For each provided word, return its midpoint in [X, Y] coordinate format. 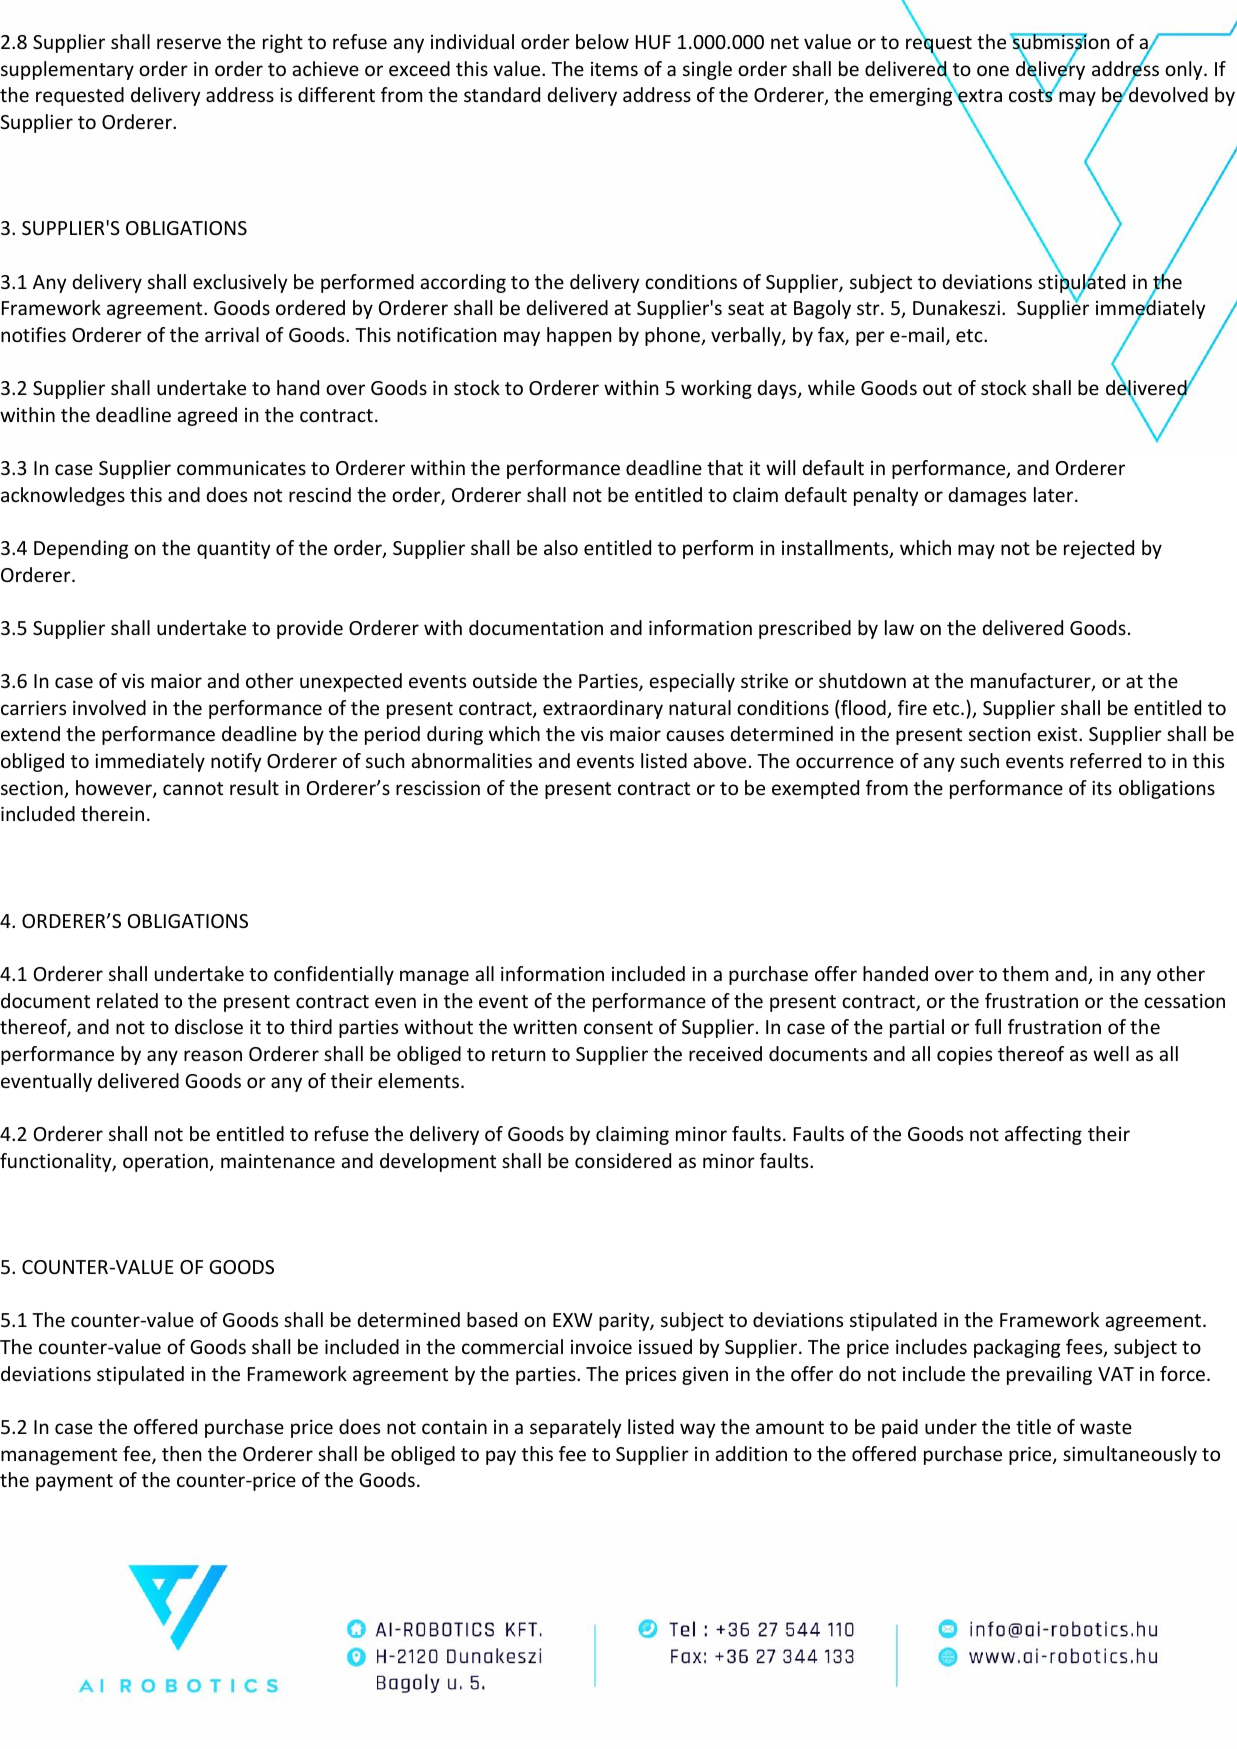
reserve [189, 43]
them [1025, 973]
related [127, 1000]
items [614, 69]
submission [1059, 42]
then [181, 1453]
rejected [1099, 549]
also [561, 547]
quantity [233, 550]
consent [618, 1027]
